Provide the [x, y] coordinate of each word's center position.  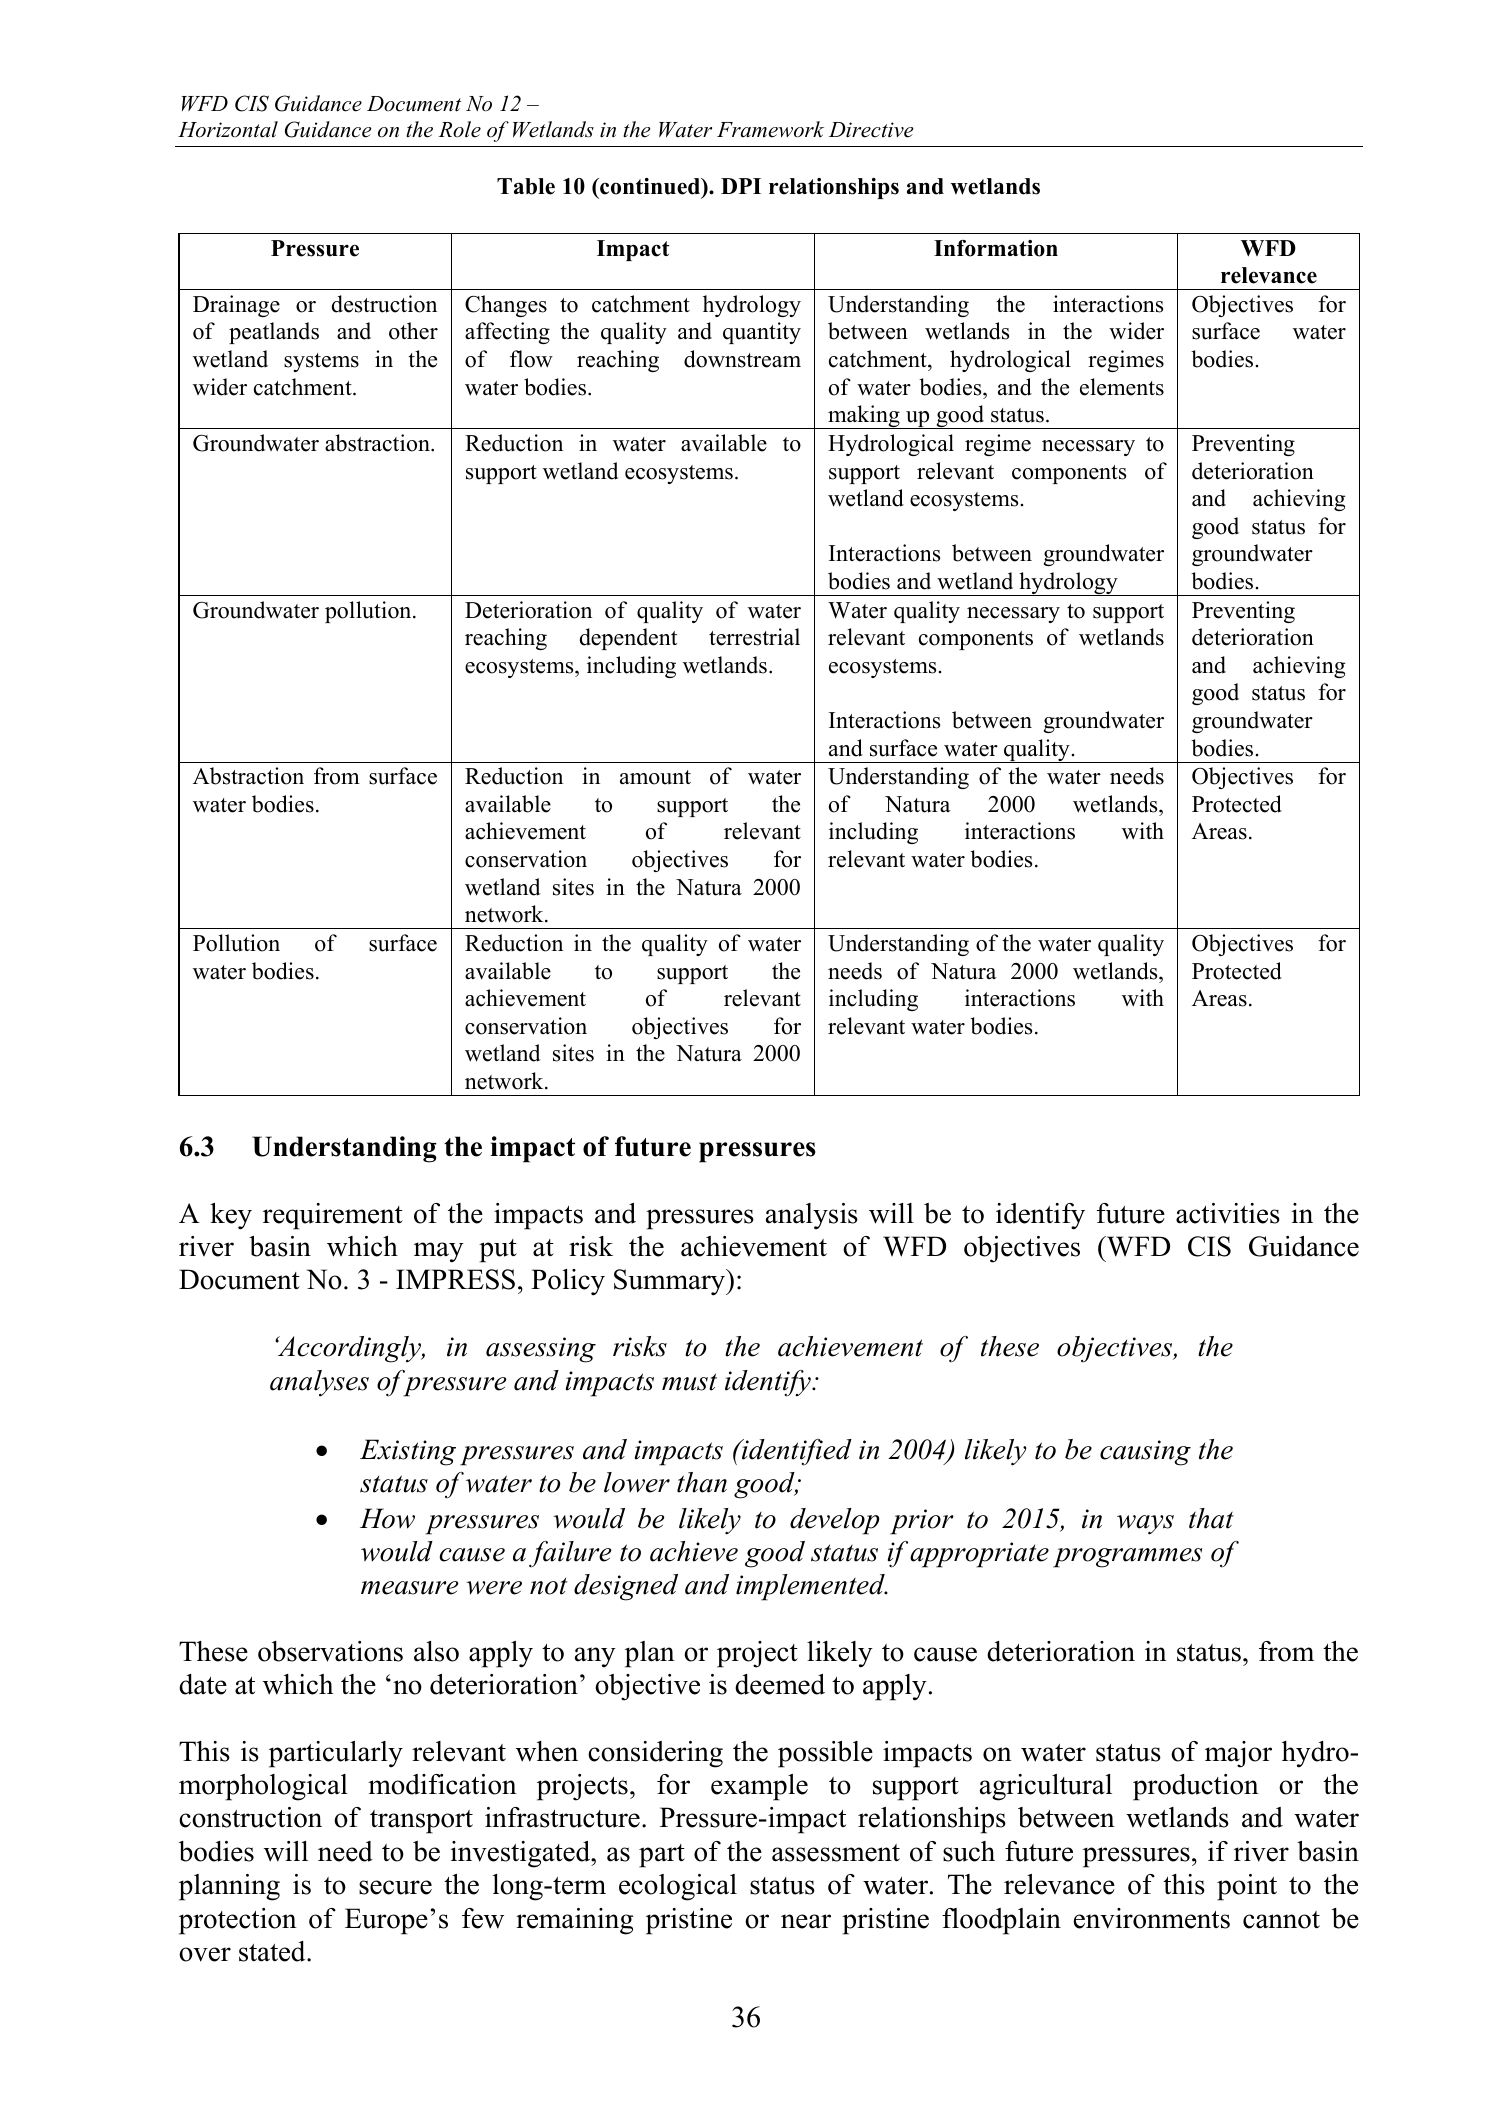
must [689, 1382]
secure [395, 1887]
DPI [741, 186]
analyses [319, 1383]
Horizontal [228, 129]
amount [655, 777]
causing [1145, 1453]
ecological [678, 1887]
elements [1122, 387]
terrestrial [754, 637]
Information [996, 248]
